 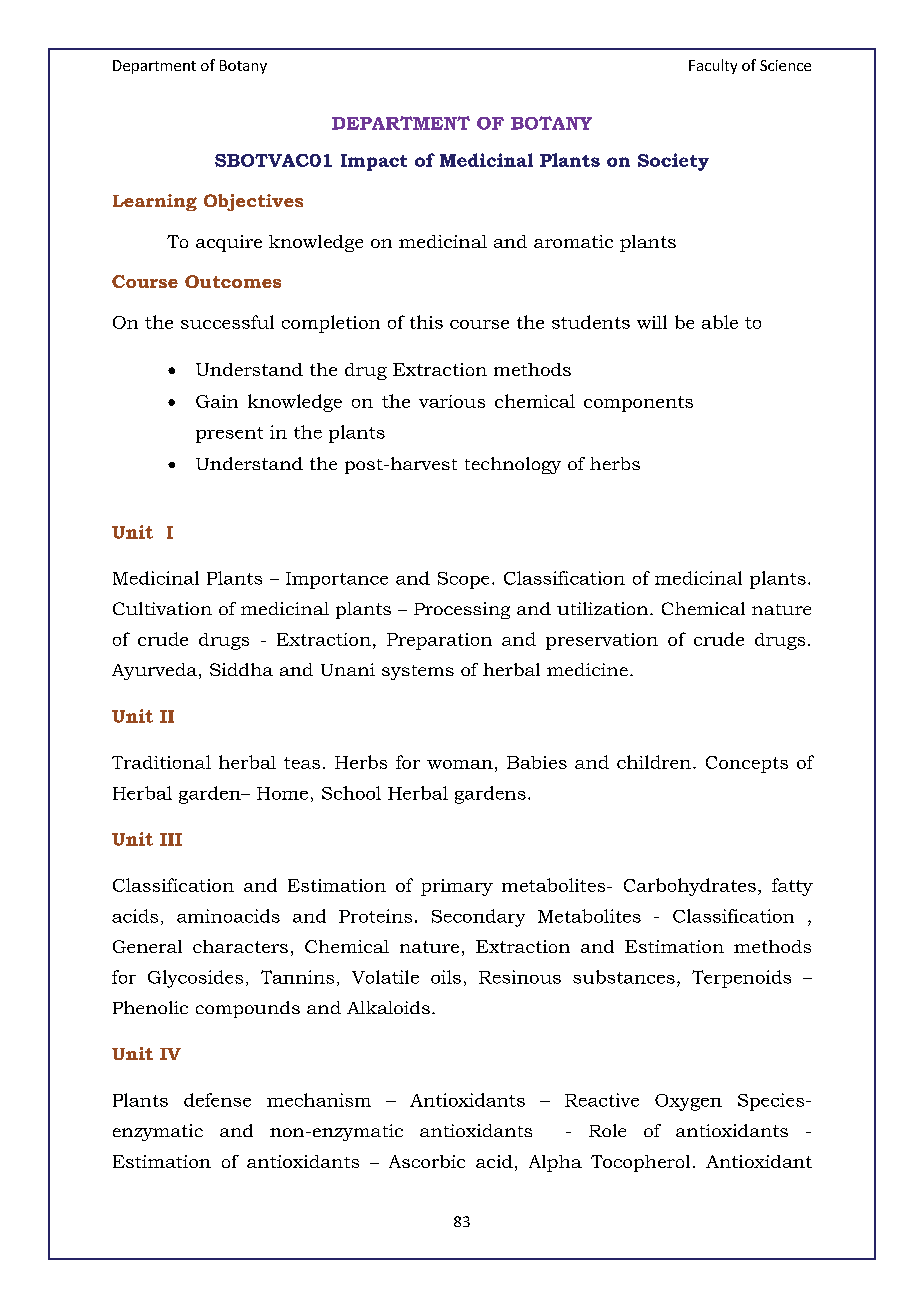 I want to click on Processing, so click(x=462, y=610).
